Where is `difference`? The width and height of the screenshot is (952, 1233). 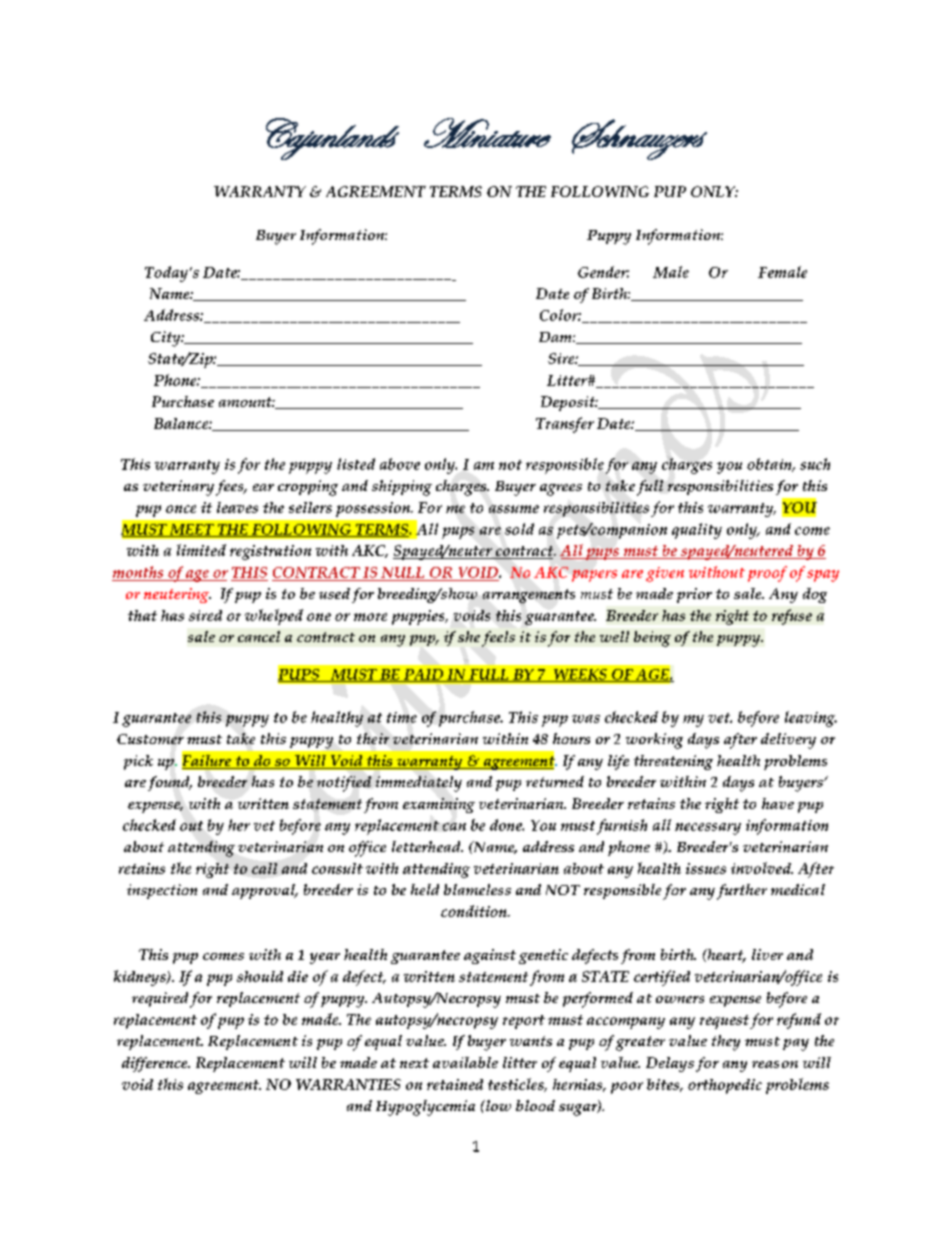 difference is located at coordinates (156, 1064).
